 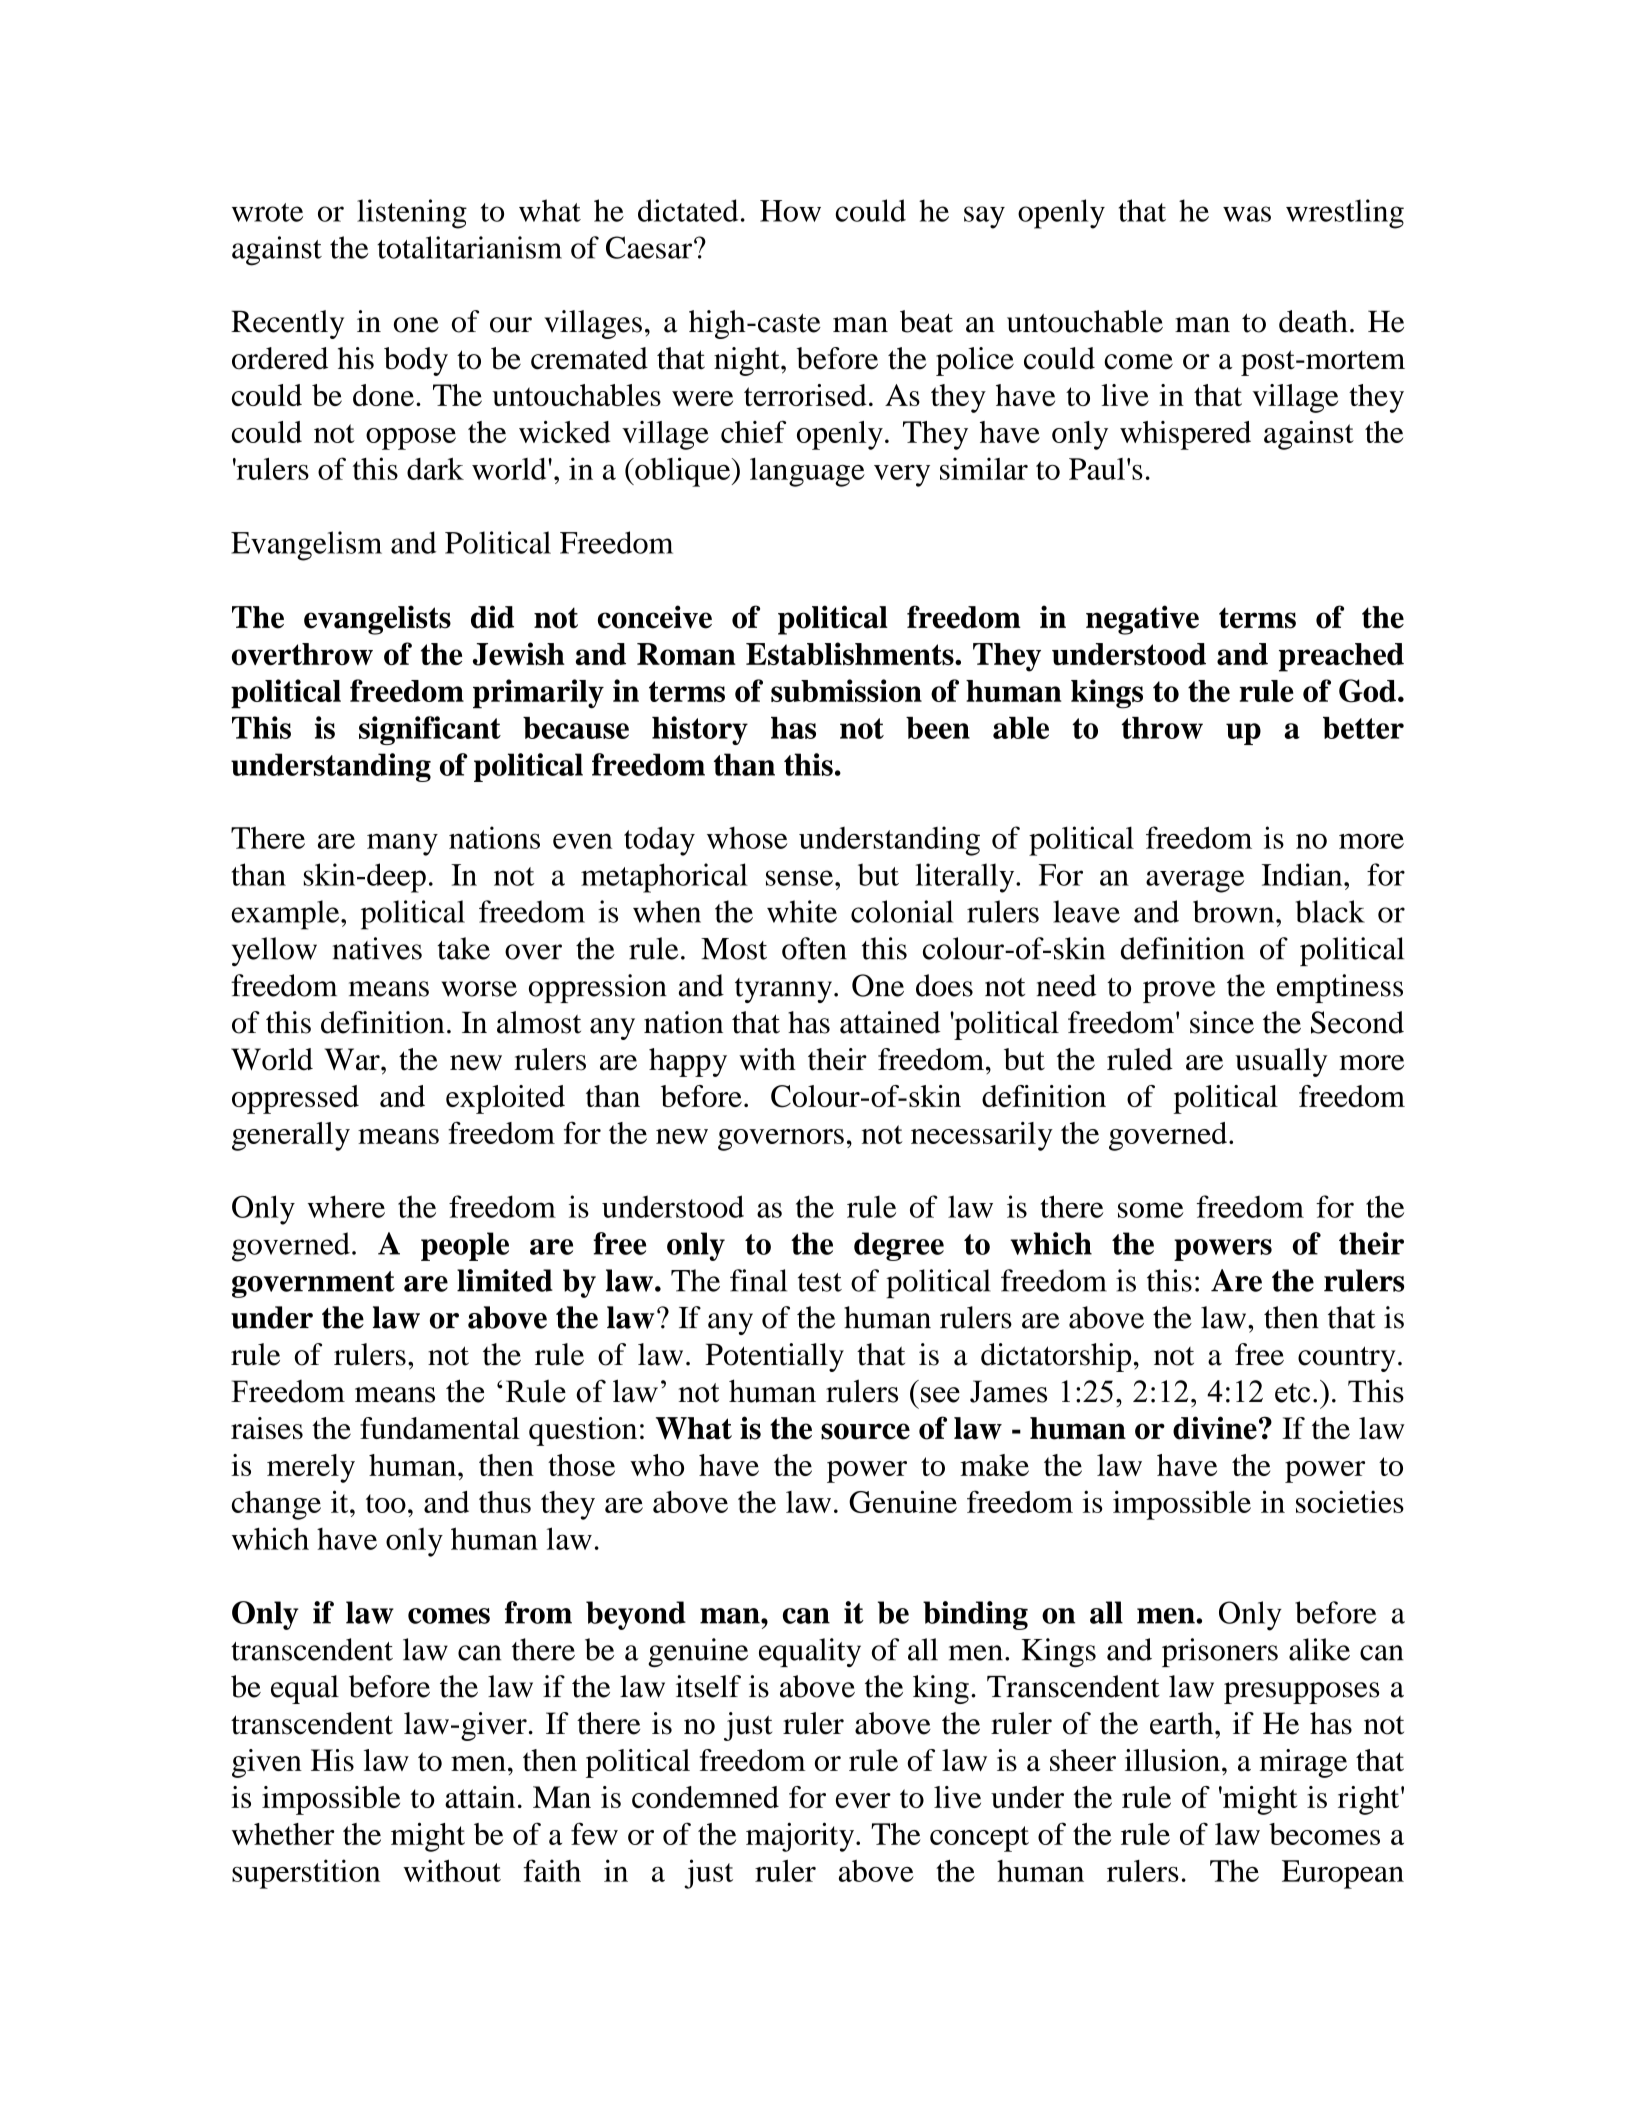 I want to click on test, so click(x=820, y=1282).
